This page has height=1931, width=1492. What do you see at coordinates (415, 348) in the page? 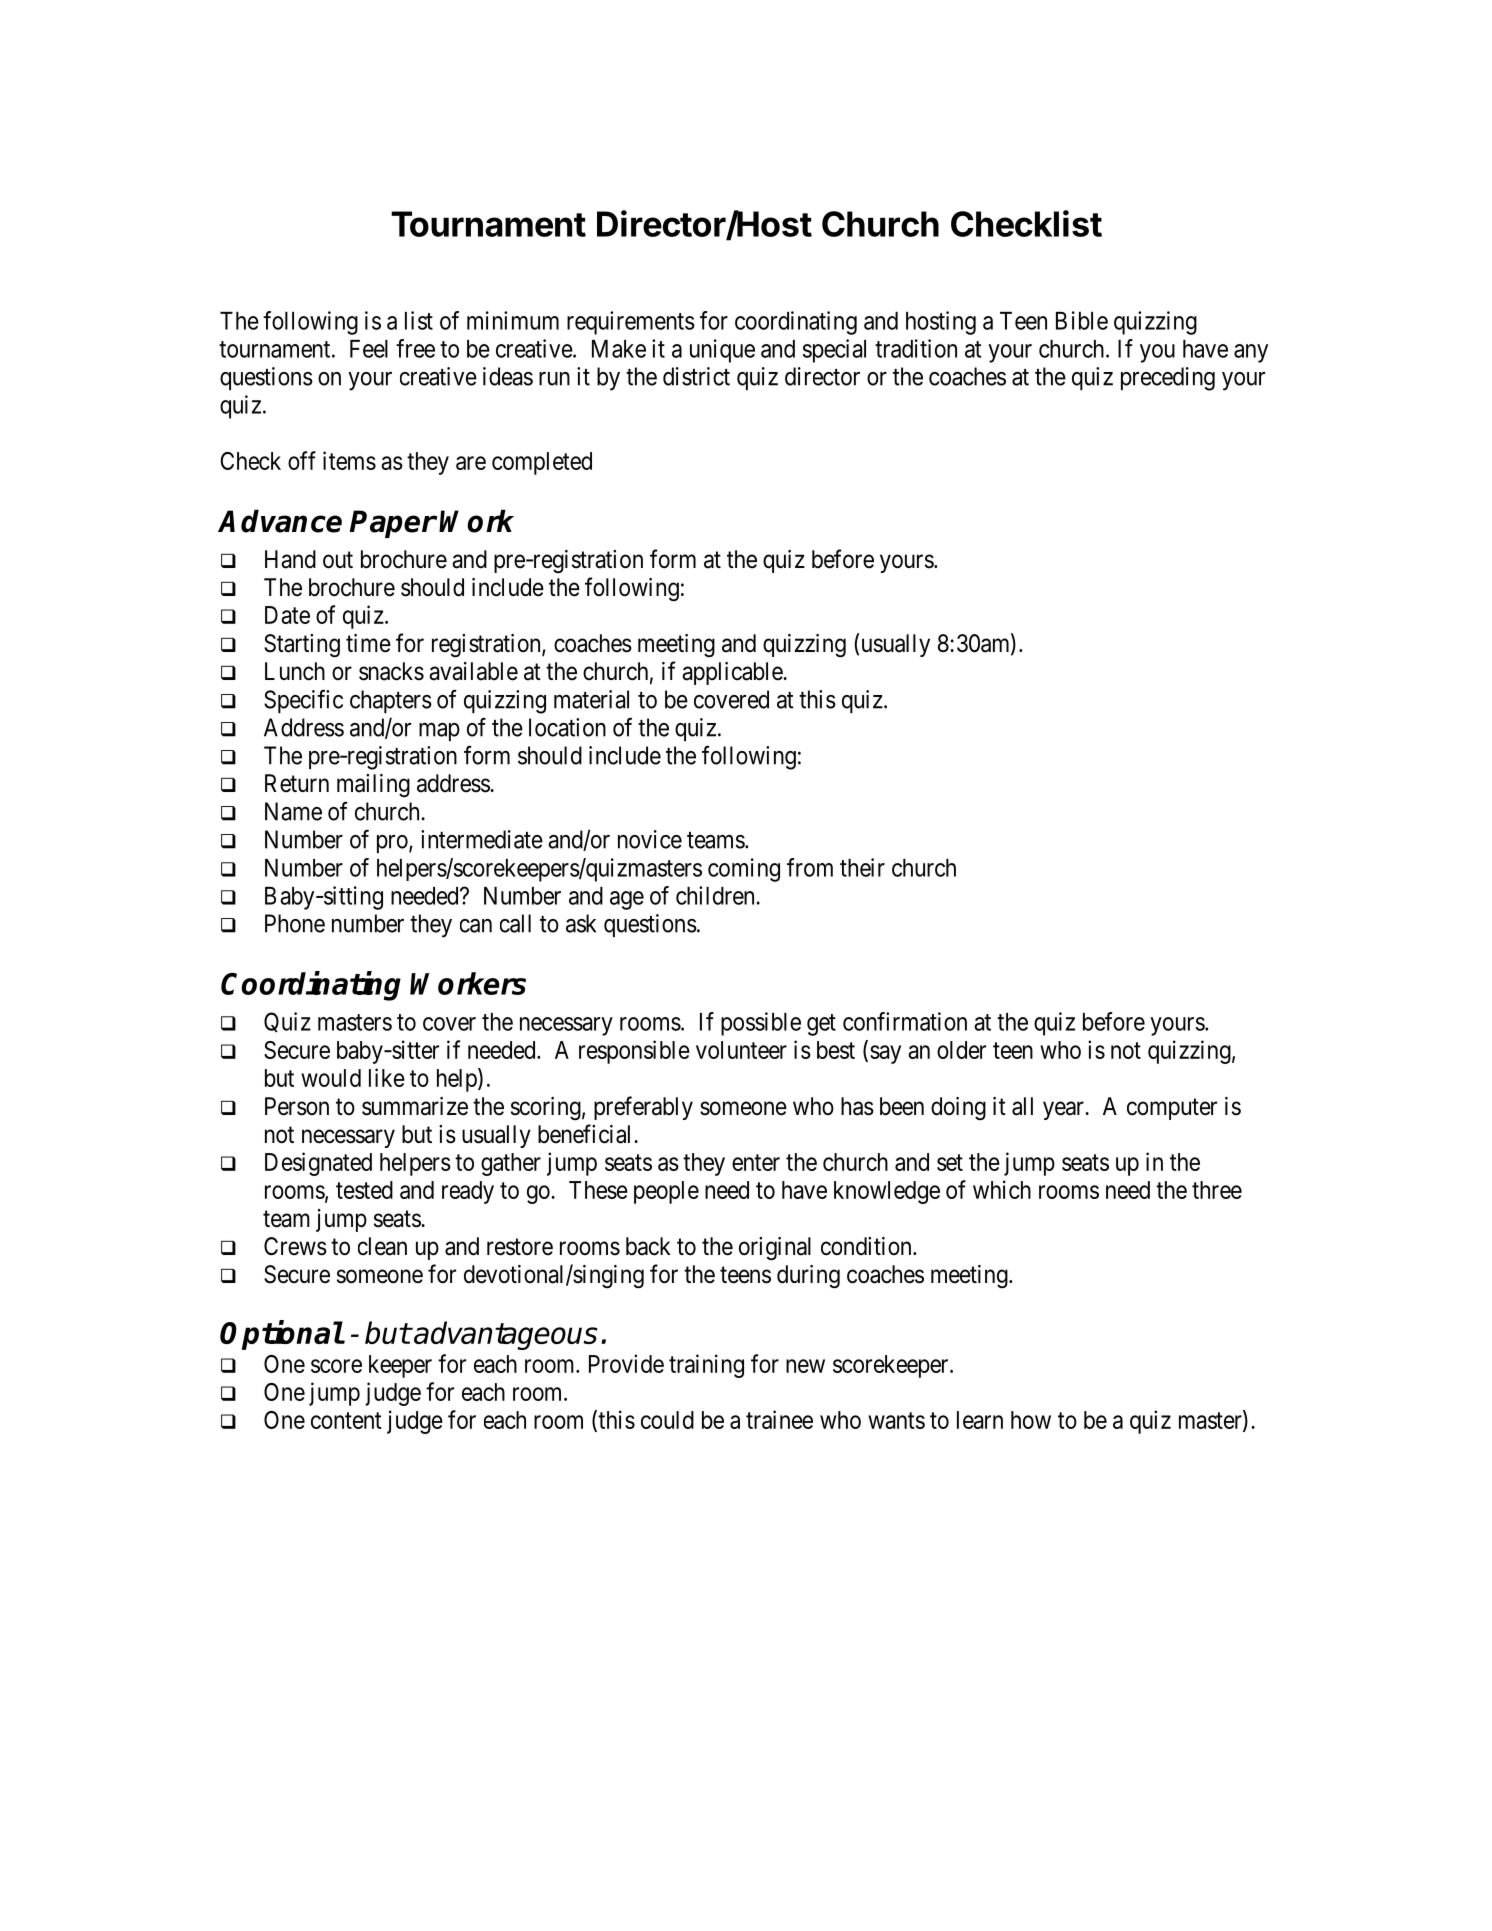
I see `free` at bounding box center [415, 348].
